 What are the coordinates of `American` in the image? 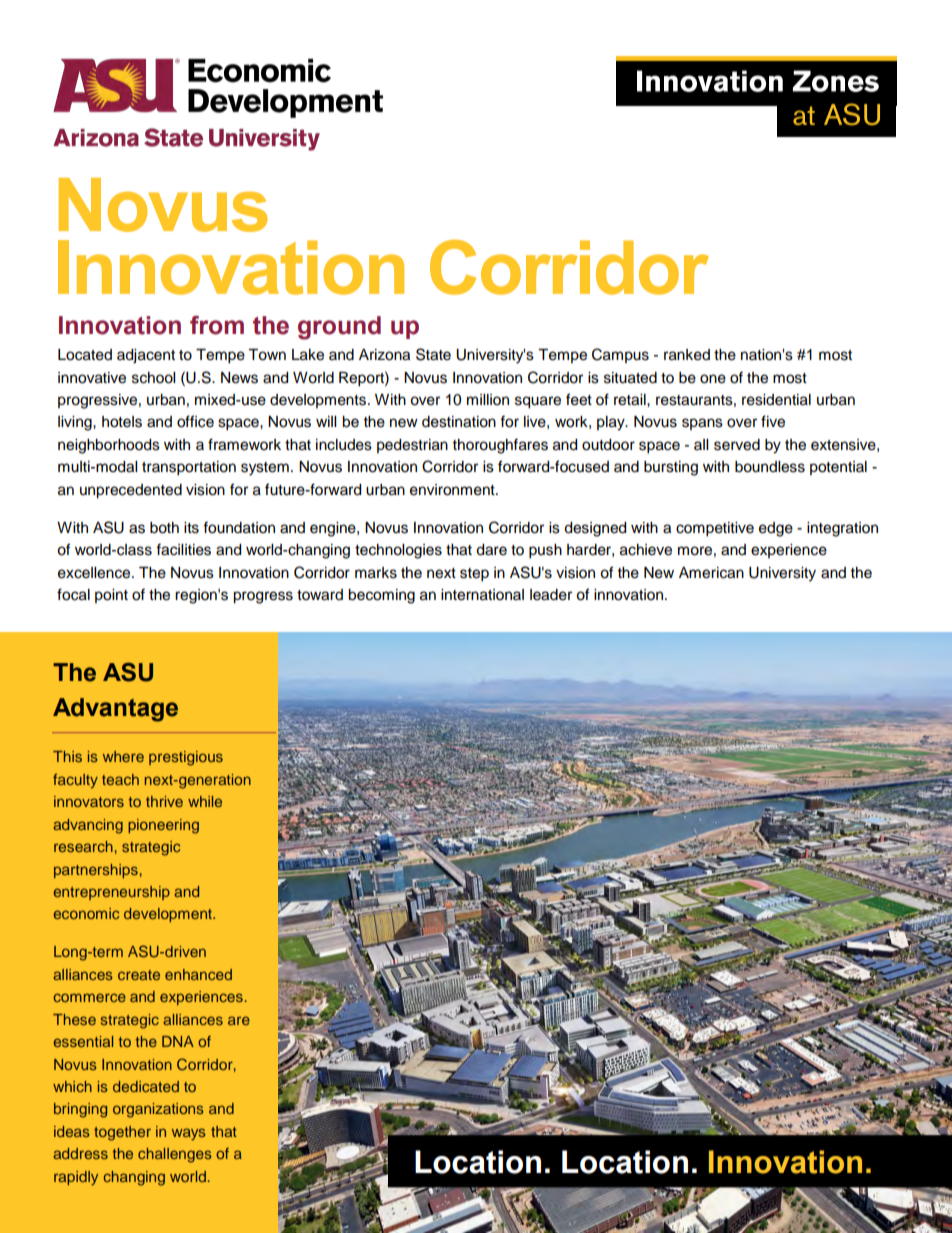 It's located at (711, 573).
